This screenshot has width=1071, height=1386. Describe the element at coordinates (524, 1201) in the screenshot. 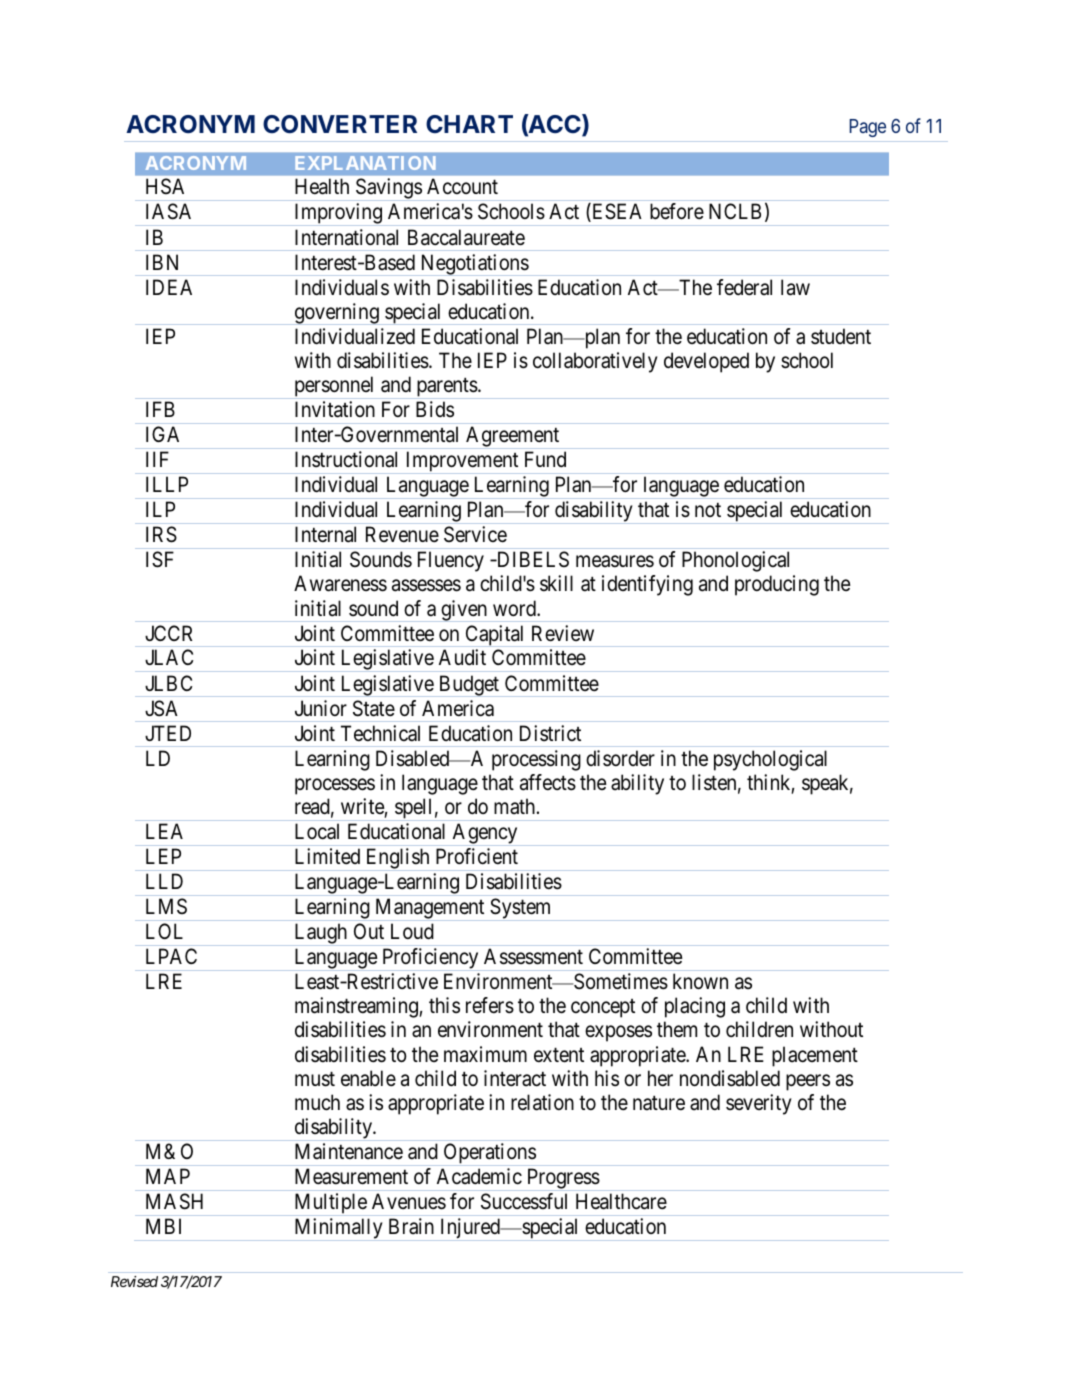

I see `Successful` at that location.
